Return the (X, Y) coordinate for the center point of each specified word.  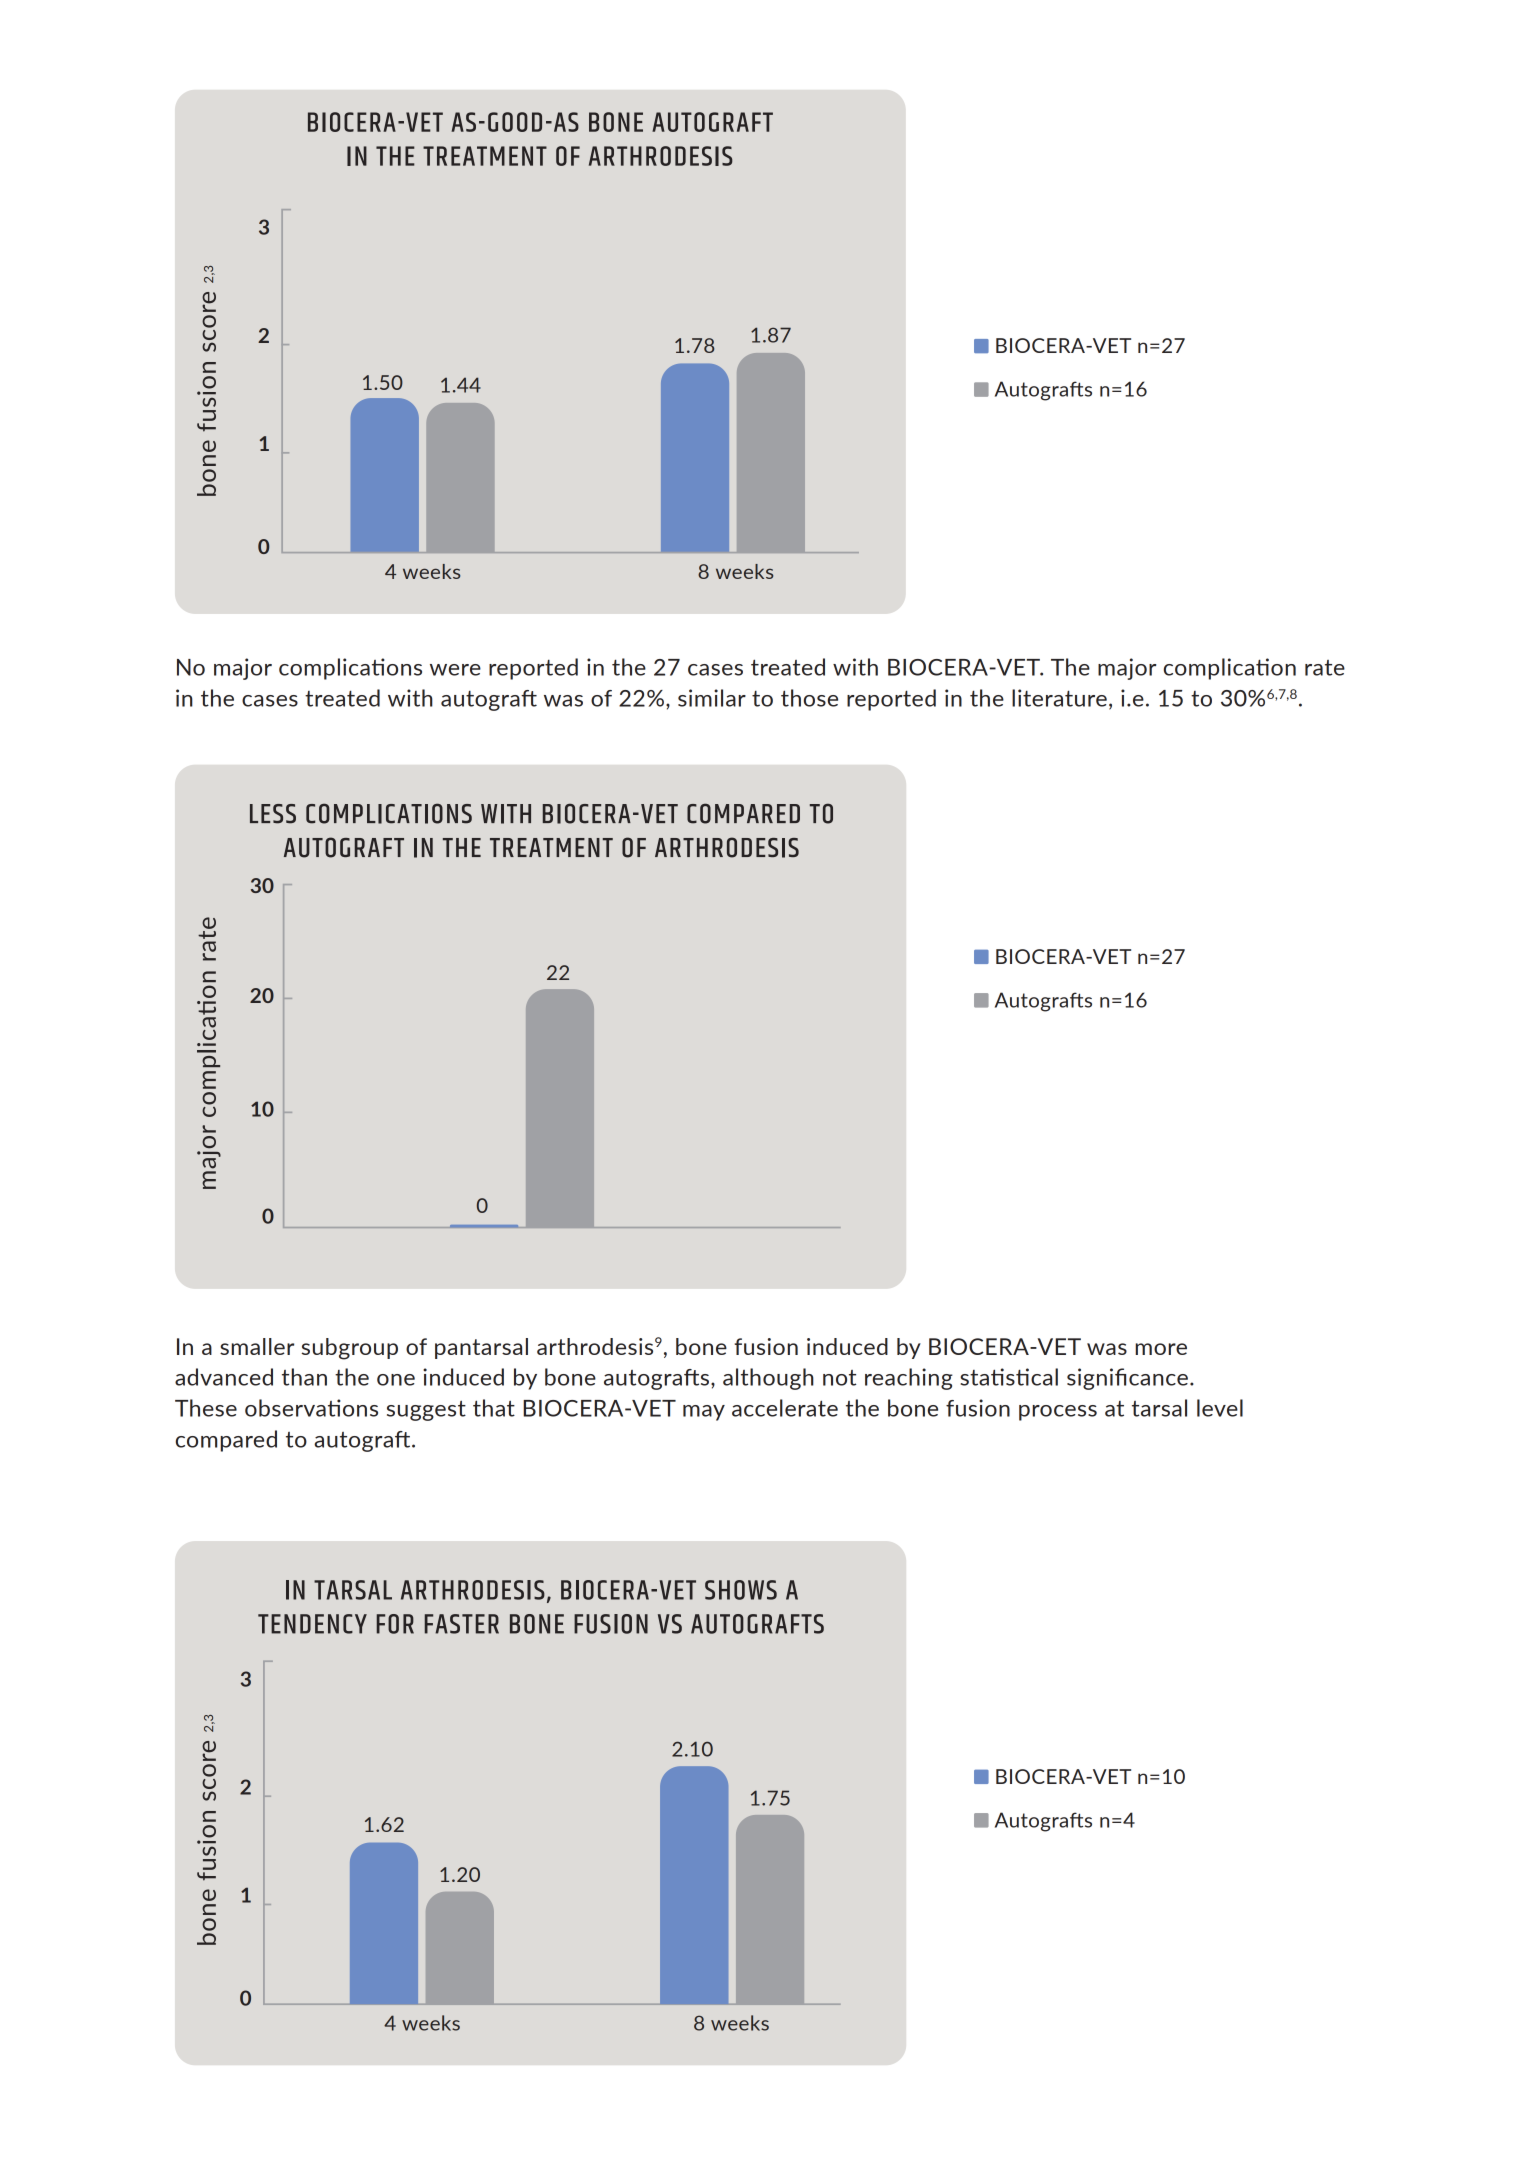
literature (1059, 698)
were (455, 670)
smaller (257, 1346)
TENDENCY (312, 1624)
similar (712, 698)
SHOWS (741, 1590)
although (768, 1379)
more (1161, 1349)
